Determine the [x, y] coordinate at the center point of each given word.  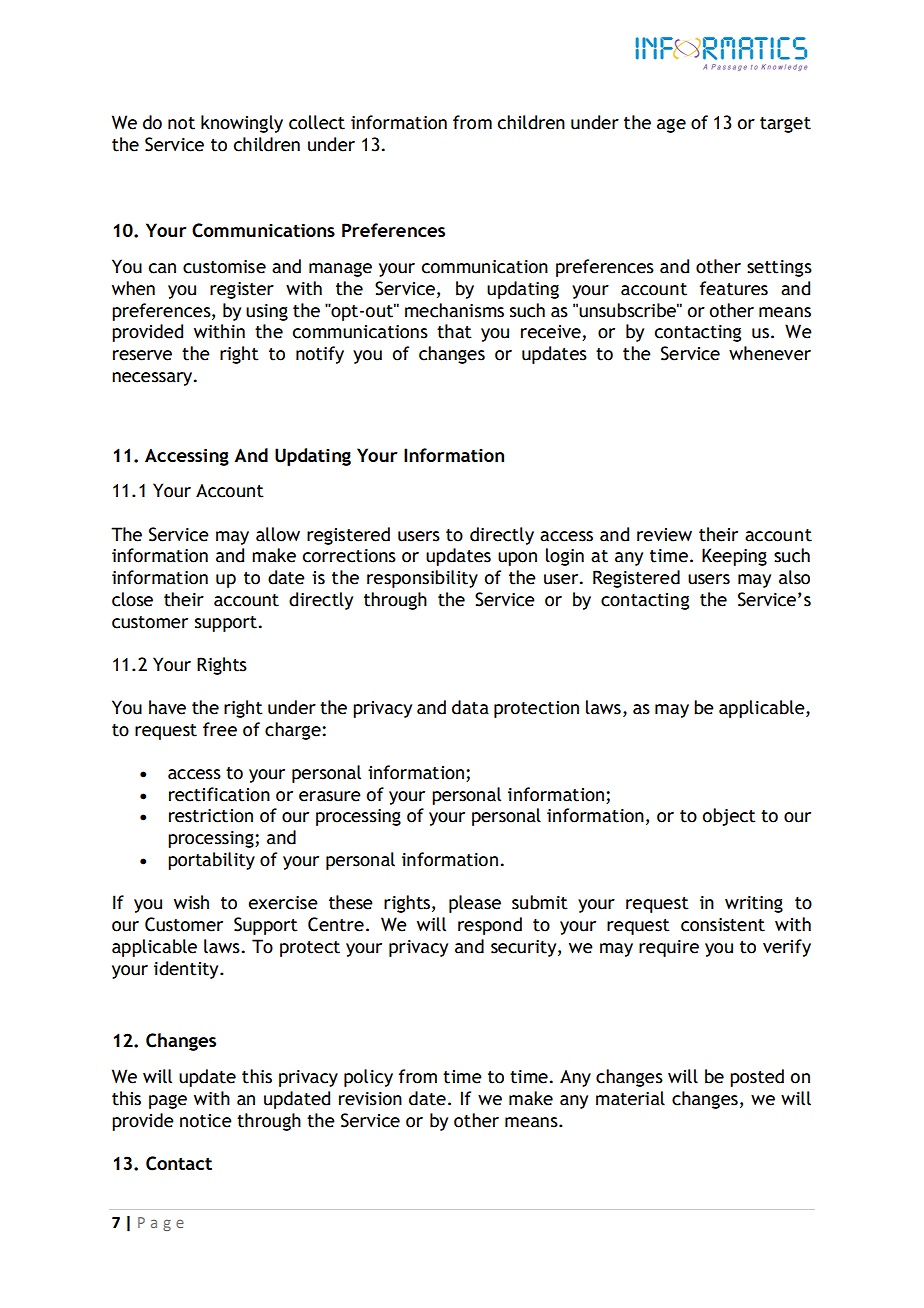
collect [317, 122]
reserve [142, 355]
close [132, 599]
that [454, 331]
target [785, 125]
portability [211, 861]
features [734, 288]
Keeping [734, 557]
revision [370, 1099]
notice [206, 1121]
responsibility [422, 579]
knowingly [242, 124]
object [729, 817]
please [475, 904]
